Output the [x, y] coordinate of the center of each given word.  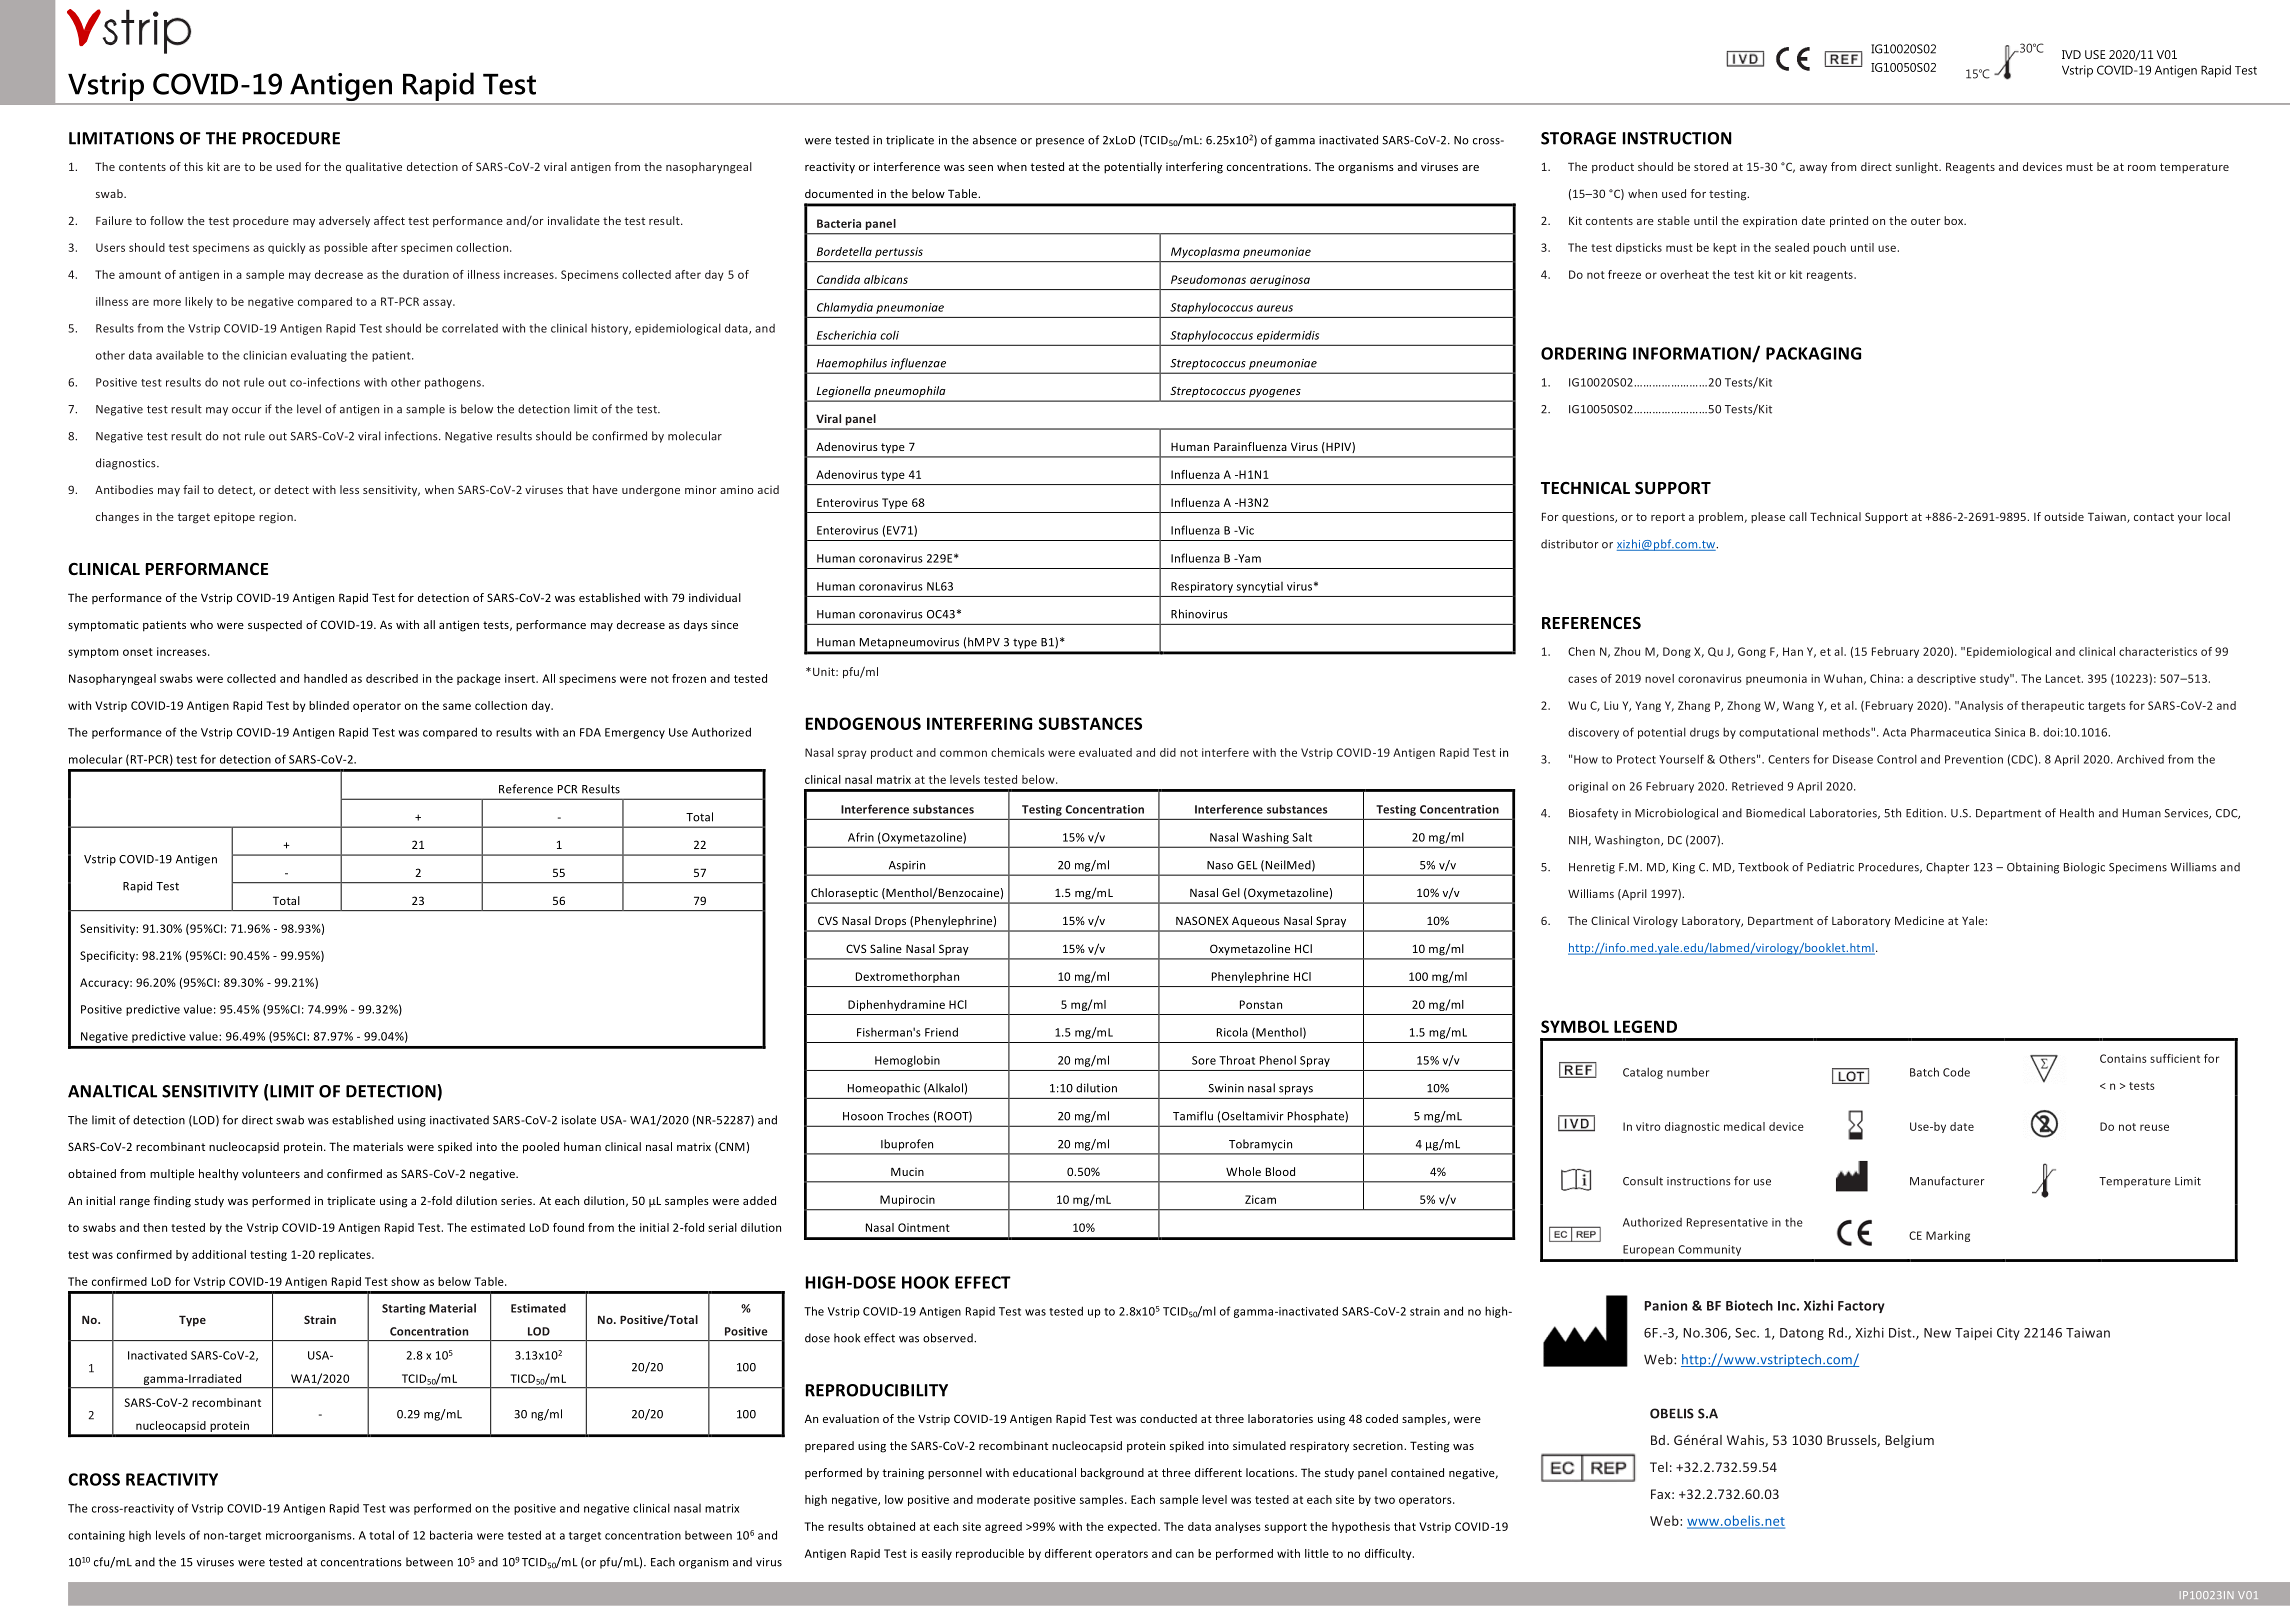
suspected [275, 626]
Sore [1204, 1060]
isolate [579, 1120]
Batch [1924, 1072]
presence [1060, 142]
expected [1133, 1527]
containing [96, 1536]
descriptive [1946, 679]
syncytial [1260, 587]
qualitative [374, 168]
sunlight [1918, 168]
